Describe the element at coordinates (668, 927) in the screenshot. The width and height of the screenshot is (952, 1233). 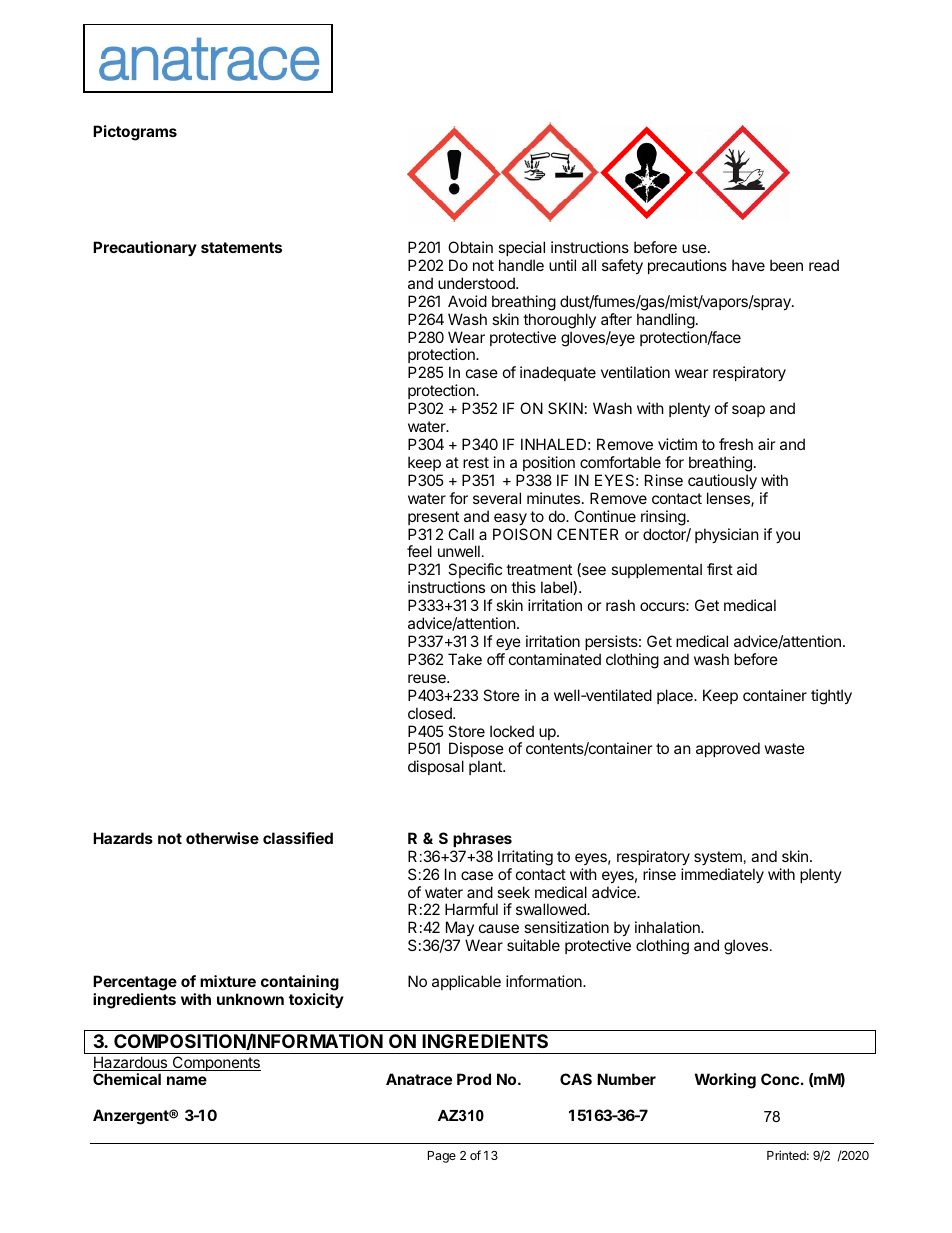
I see `inhalation` at that location.
